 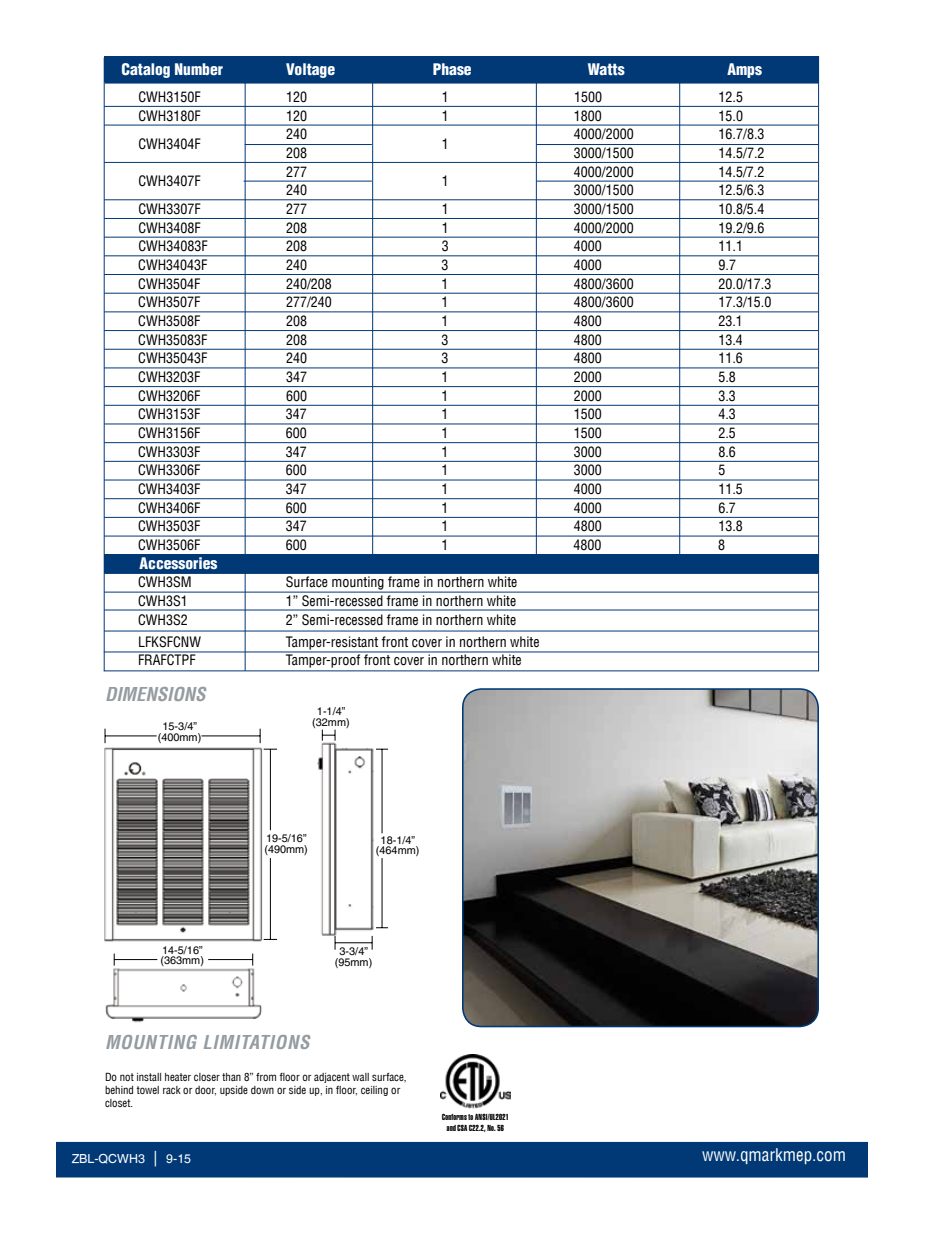 What do you see at coordinates (360, 1077) in the document?
I see `wall` at bounding box center [360, 1077].
